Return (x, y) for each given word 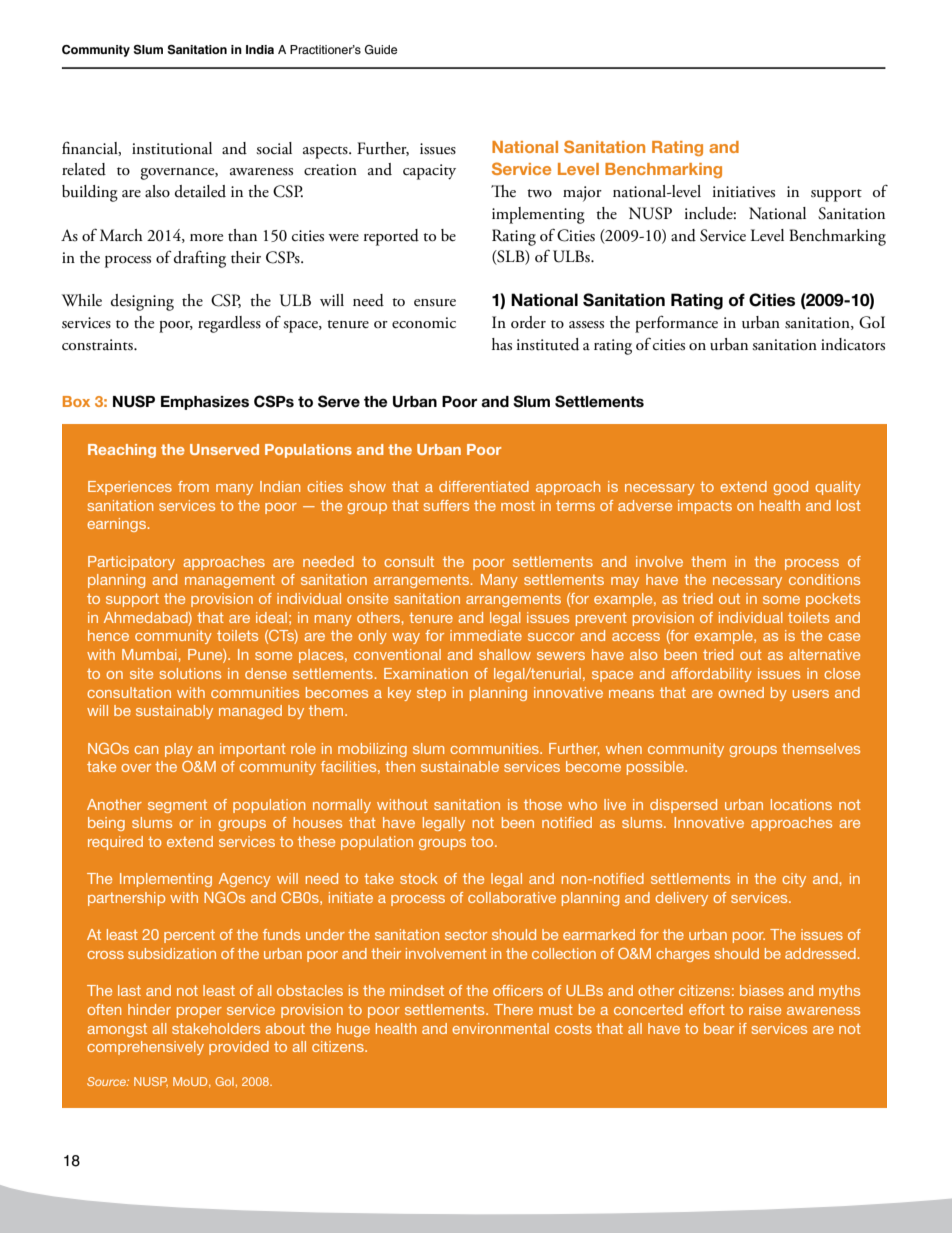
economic (424, 323)
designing (142, 302)
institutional (172, 148)
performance (676, 324)
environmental (500, 1028)
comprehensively (145, 1048)
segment (177, 806)
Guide (381, 50)
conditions (824, 579)
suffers (446, 505)
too (483, 842)
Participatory (131, 563)
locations (801, 804)
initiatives (744, 192)
